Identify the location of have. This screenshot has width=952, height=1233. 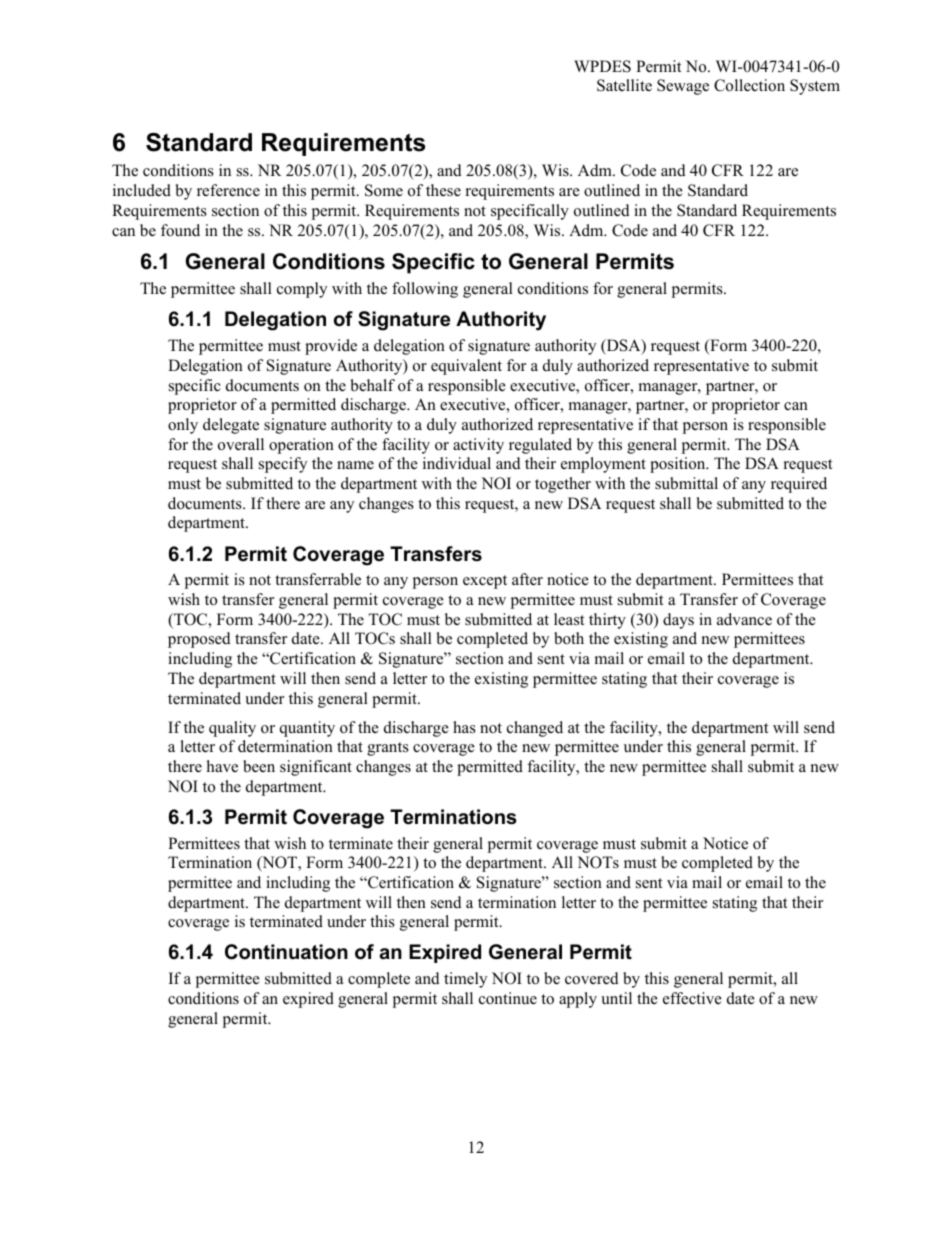
(222, 766).
